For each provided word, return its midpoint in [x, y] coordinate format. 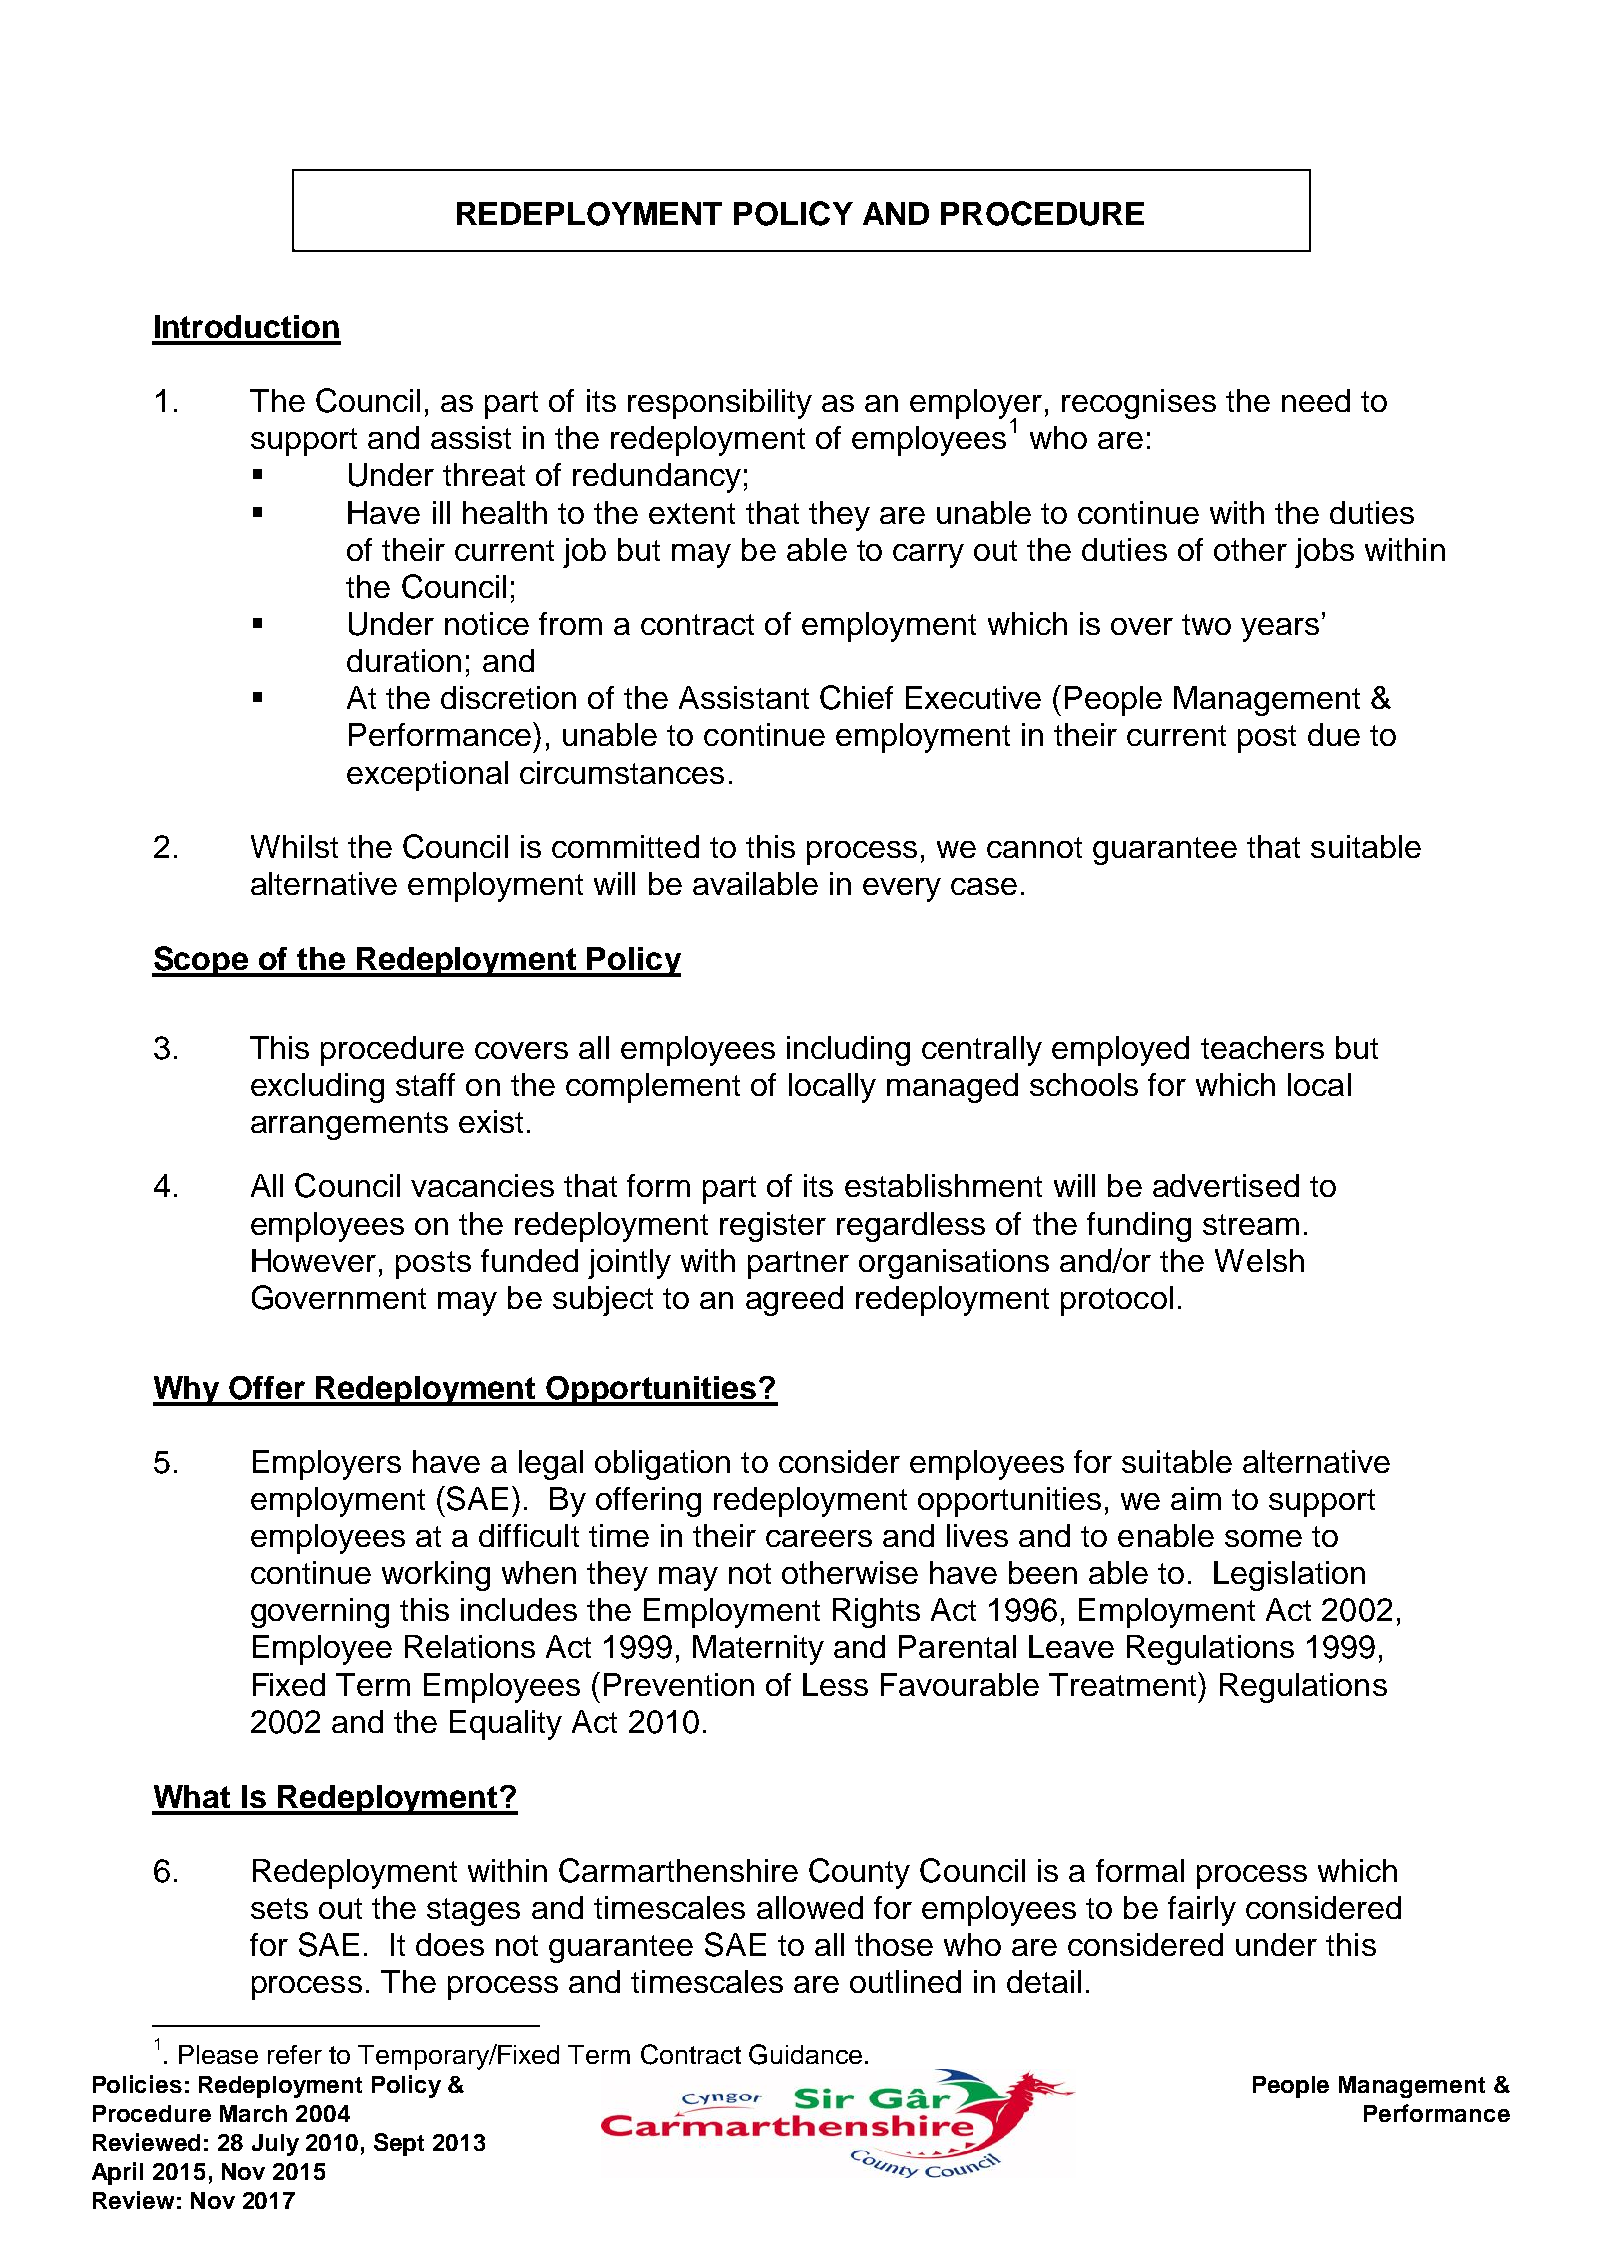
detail [1044, 1981]
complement [653, 1088]
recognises [1139, 404]
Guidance [805, 2054]
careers [819, 1538]
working [436, 1576]
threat [484, 474]
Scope [201, 961]
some [1263, 1538]
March [253, 2113]
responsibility [720, 404]
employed [1120, 1051]
